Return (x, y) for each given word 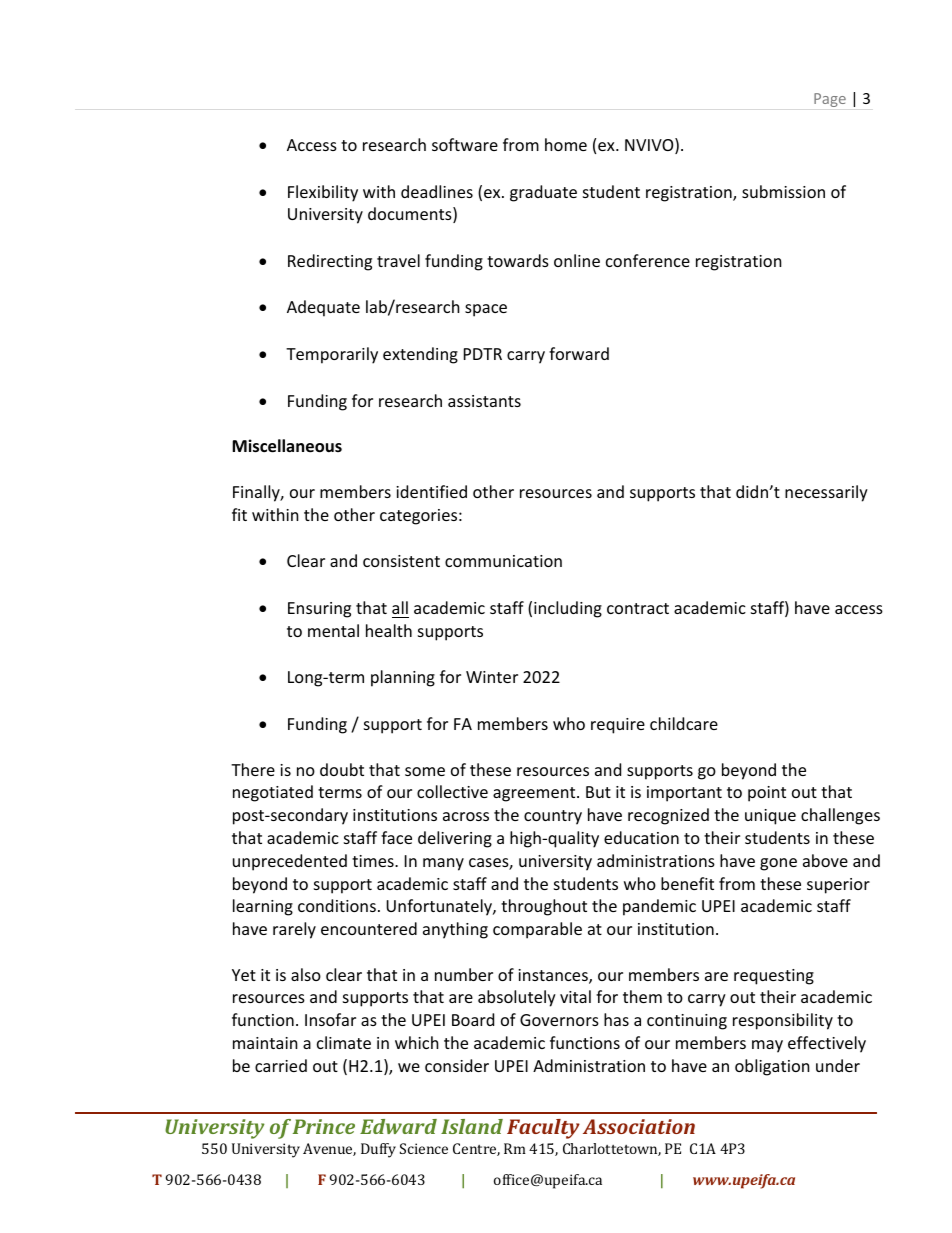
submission (783, 191)
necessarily (826, 493)
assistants (484, 401)
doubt (342, 769)
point (767, 794)
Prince (324, 1126)
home (566, 144)
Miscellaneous (287, 446)
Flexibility (323, 193)
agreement (535, 794)
